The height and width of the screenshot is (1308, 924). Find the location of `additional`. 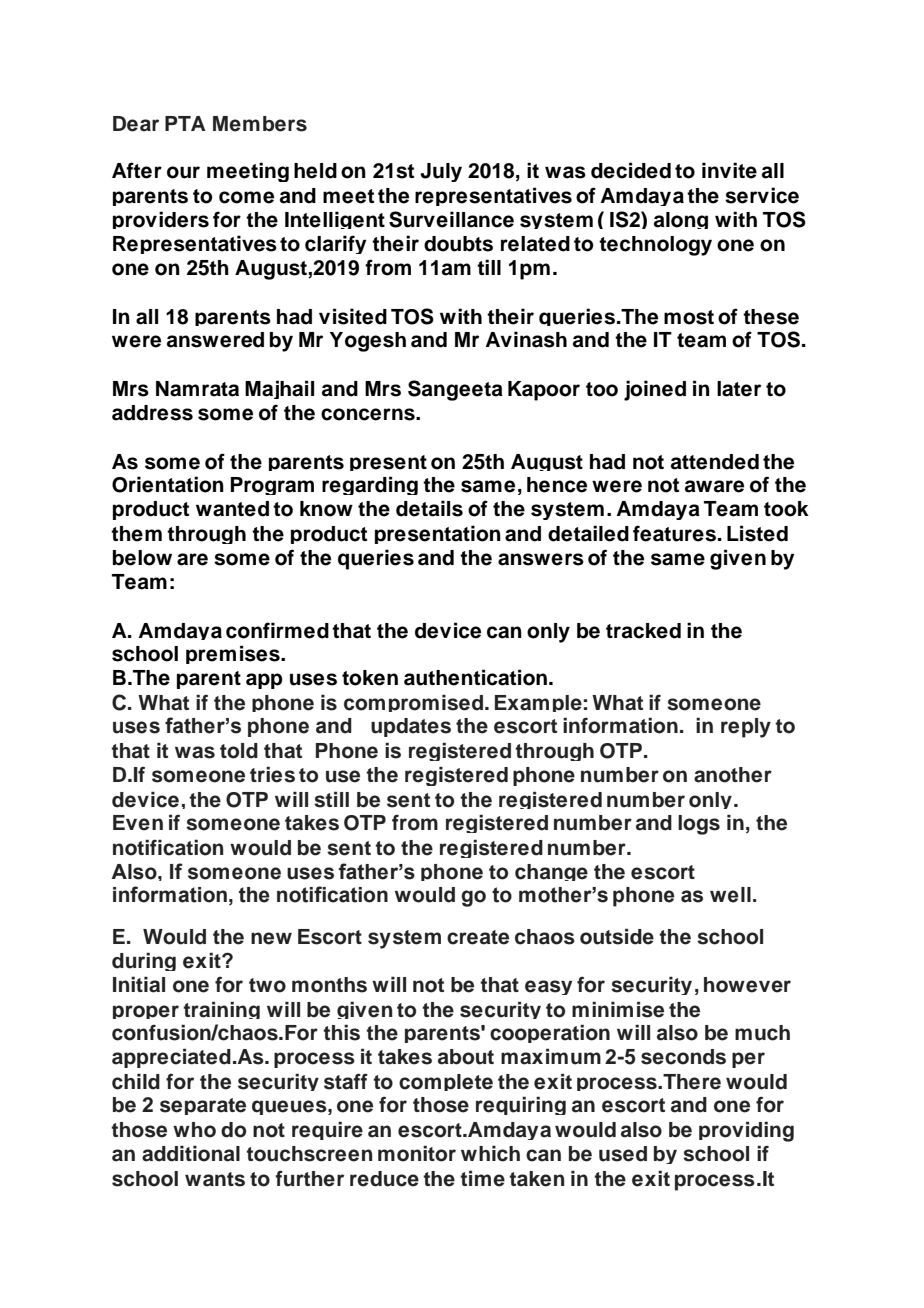

additional is located at coordinates (191, 1153).
